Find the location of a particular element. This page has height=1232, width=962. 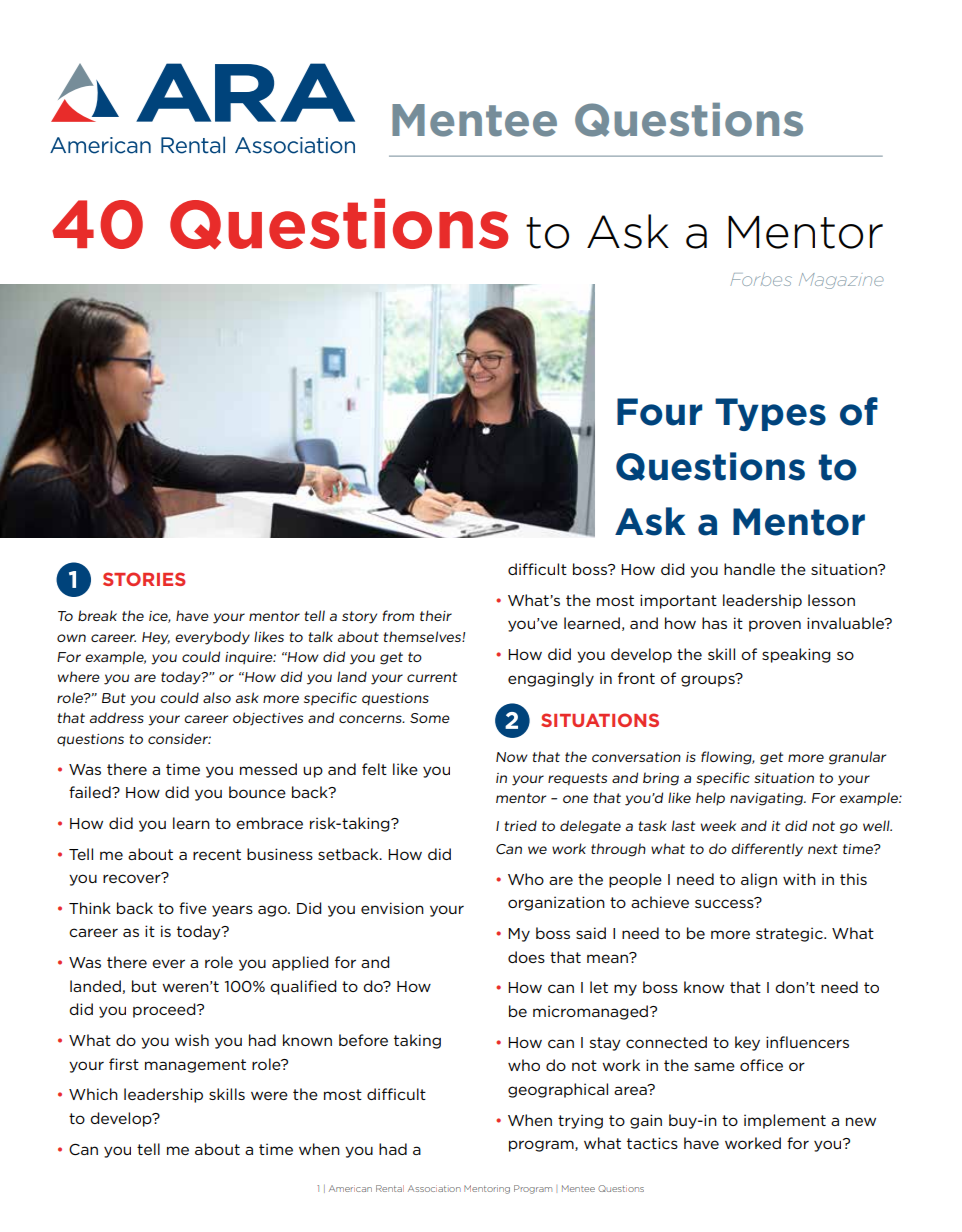

Four is located at coordinates (659, 412).
